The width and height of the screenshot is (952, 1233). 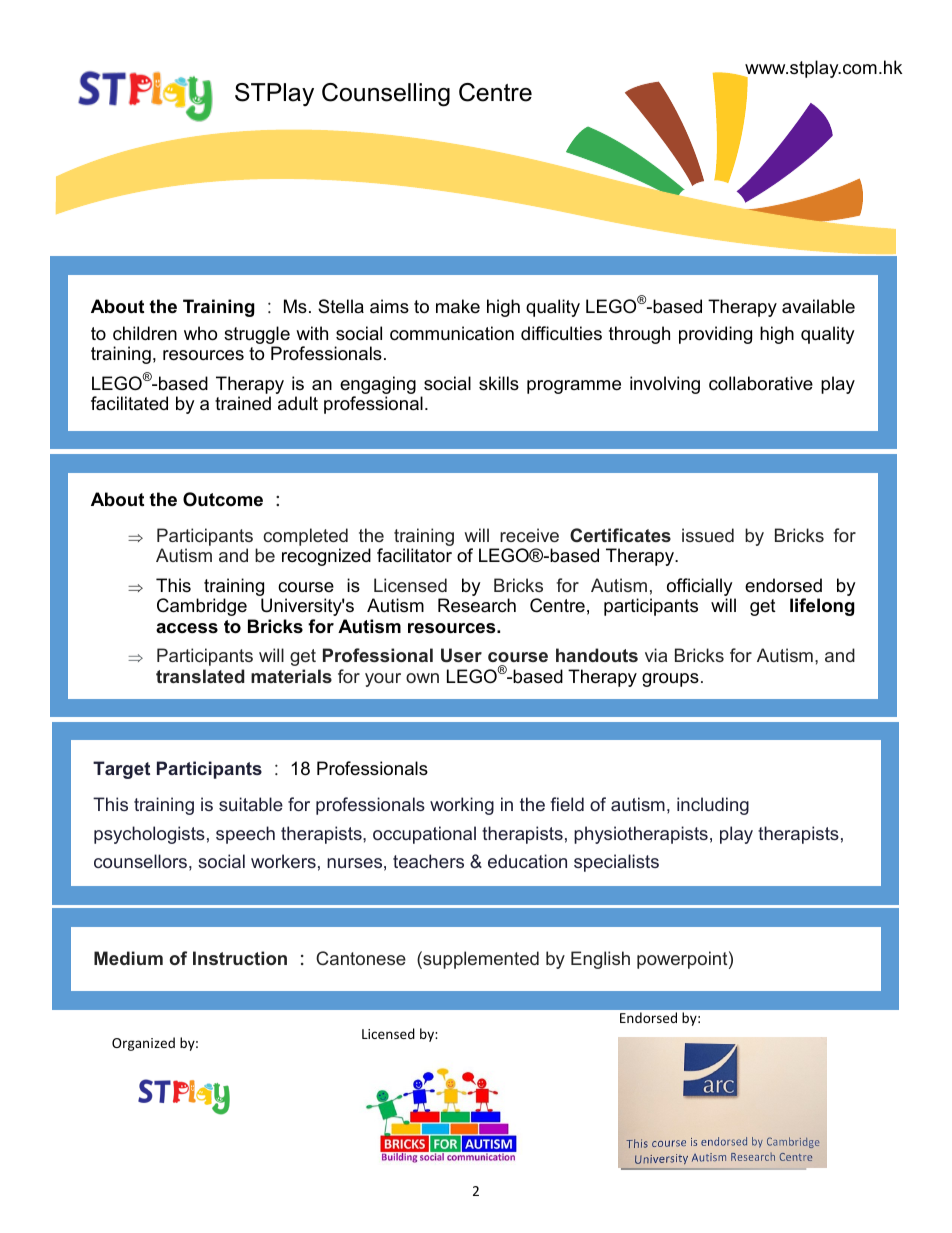 What do you see at coordinates (361, 958) in the screenshot?
I see `Cantonese` at bounding box center [361, 958].
